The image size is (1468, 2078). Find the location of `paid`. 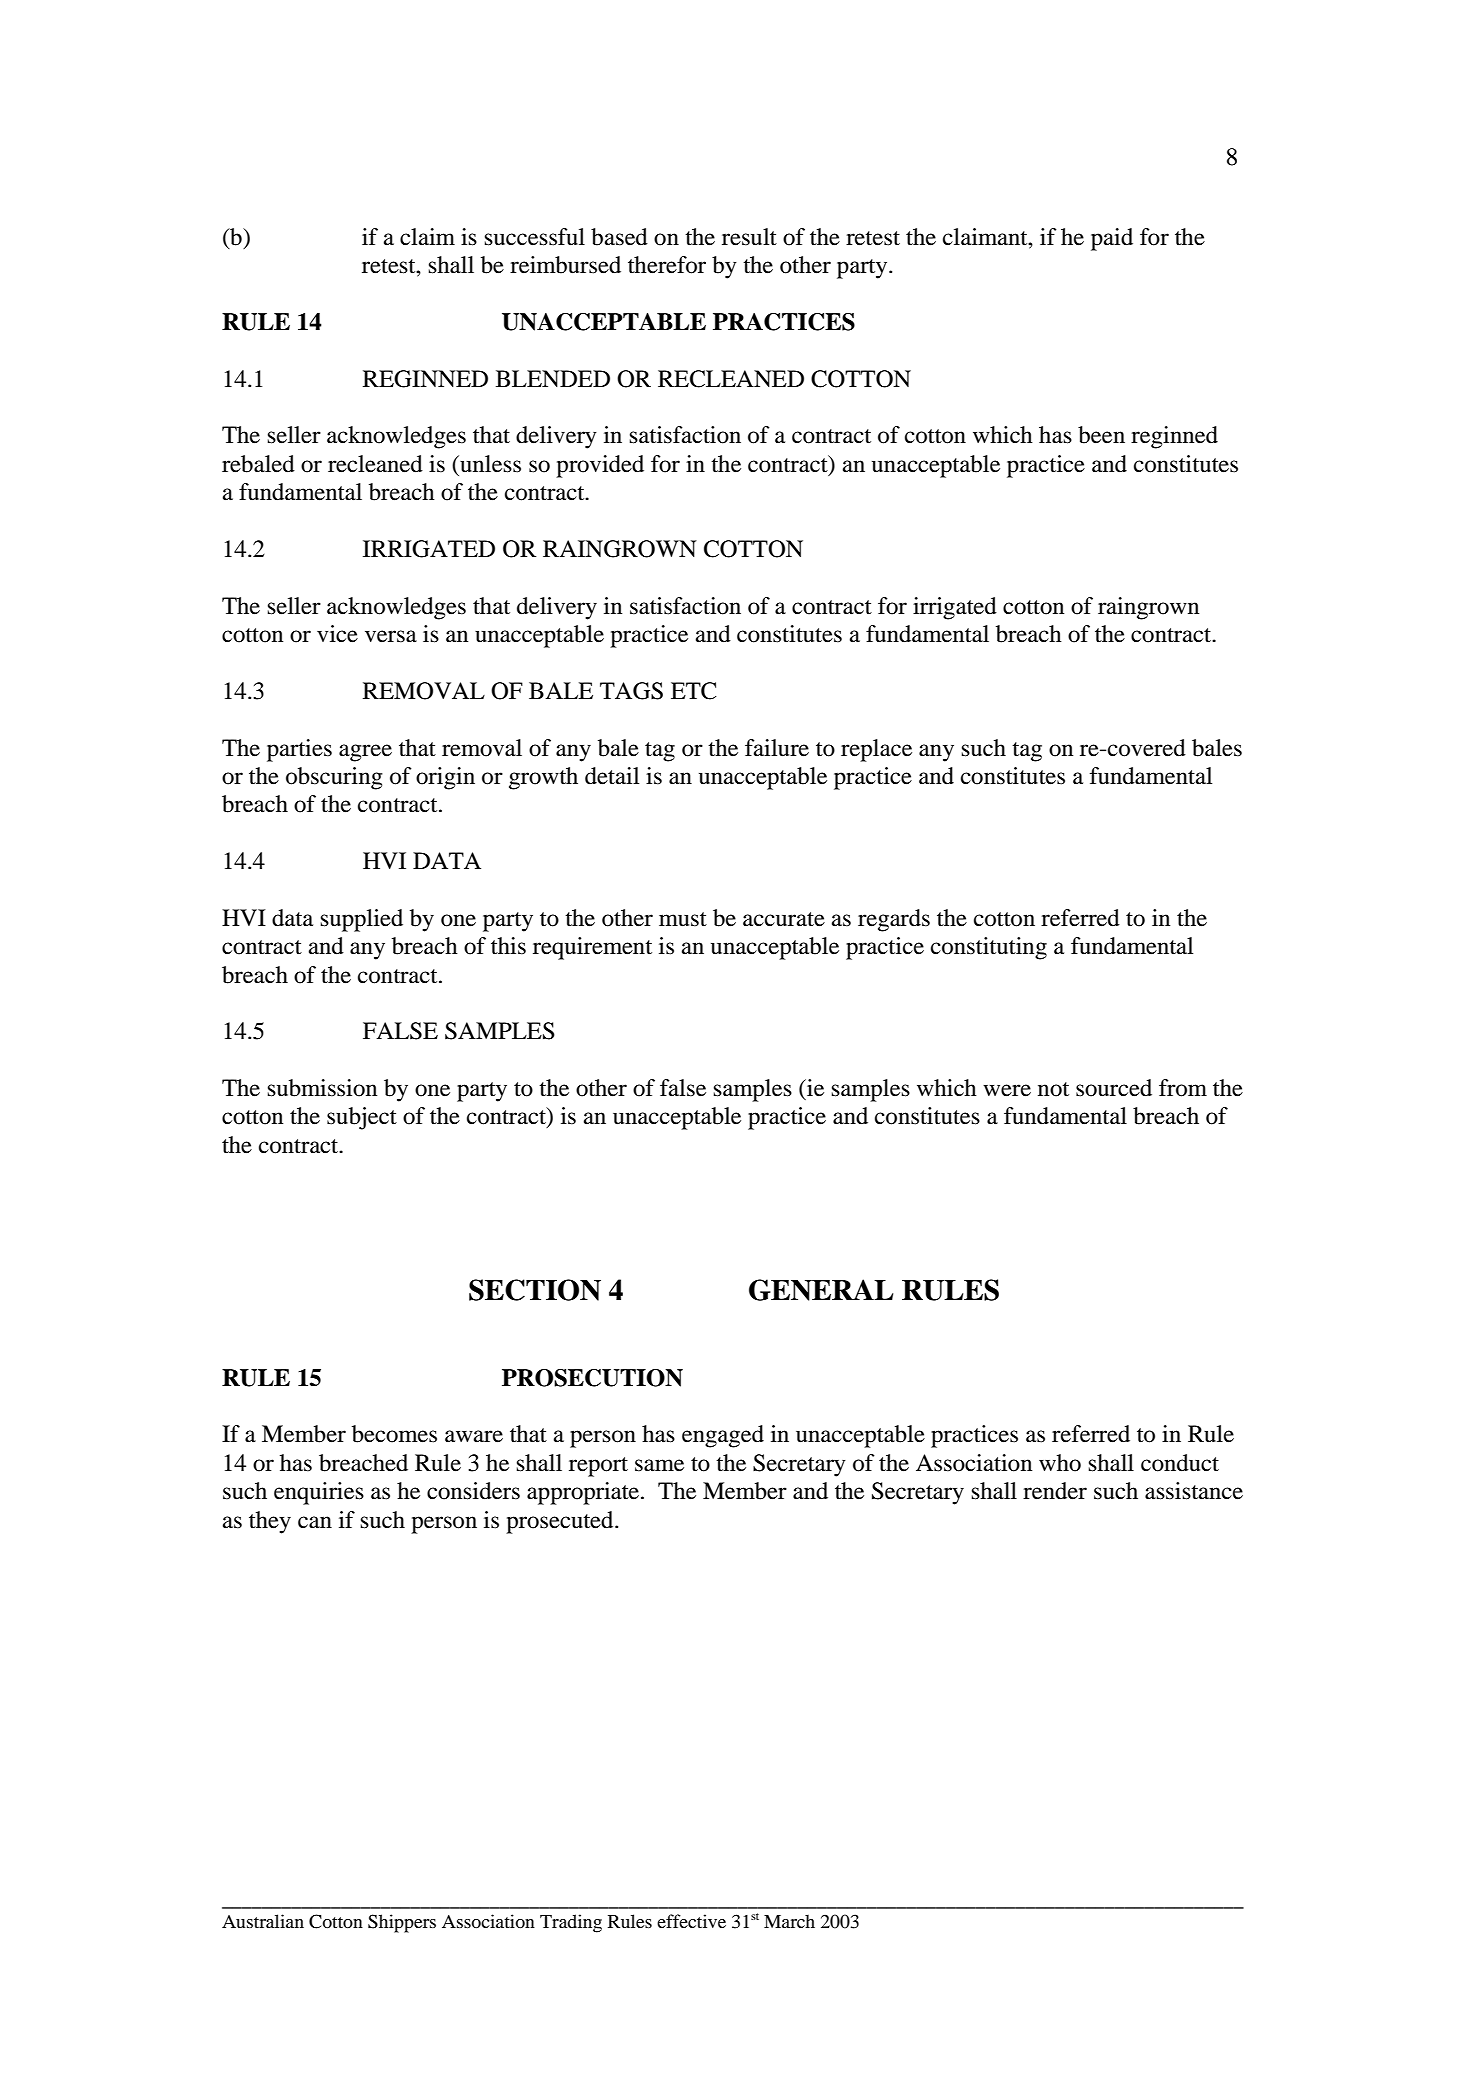

paid is located at coordinates (1112, 239).
